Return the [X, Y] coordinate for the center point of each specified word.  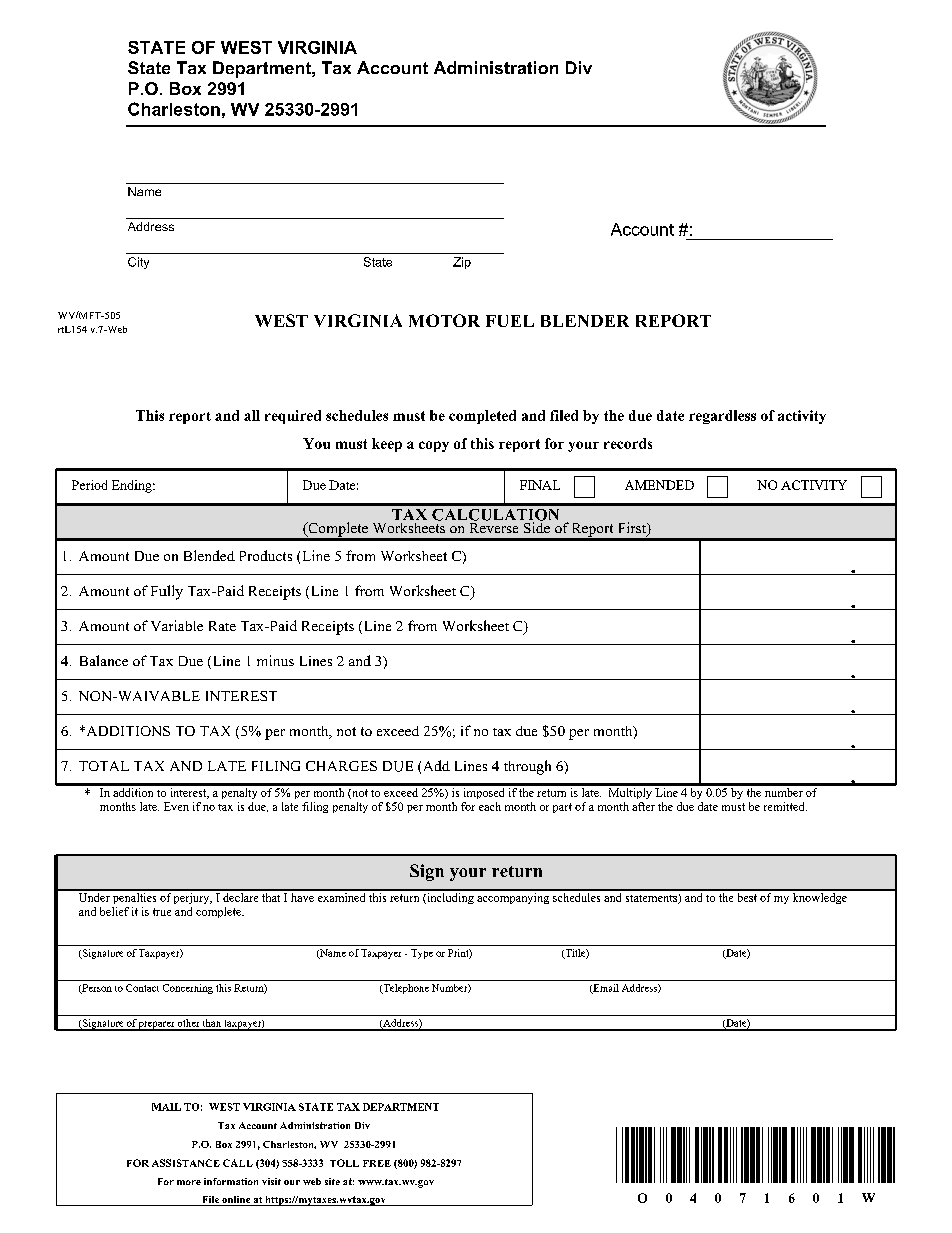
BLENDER [585, 321]
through [527, 767]
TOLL [344, 1163]
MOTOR [444, 320]
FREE [377, 1163]
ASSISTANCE [186, 1163]
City [138, 263]
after [643, 806]
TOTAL [104, 766]
